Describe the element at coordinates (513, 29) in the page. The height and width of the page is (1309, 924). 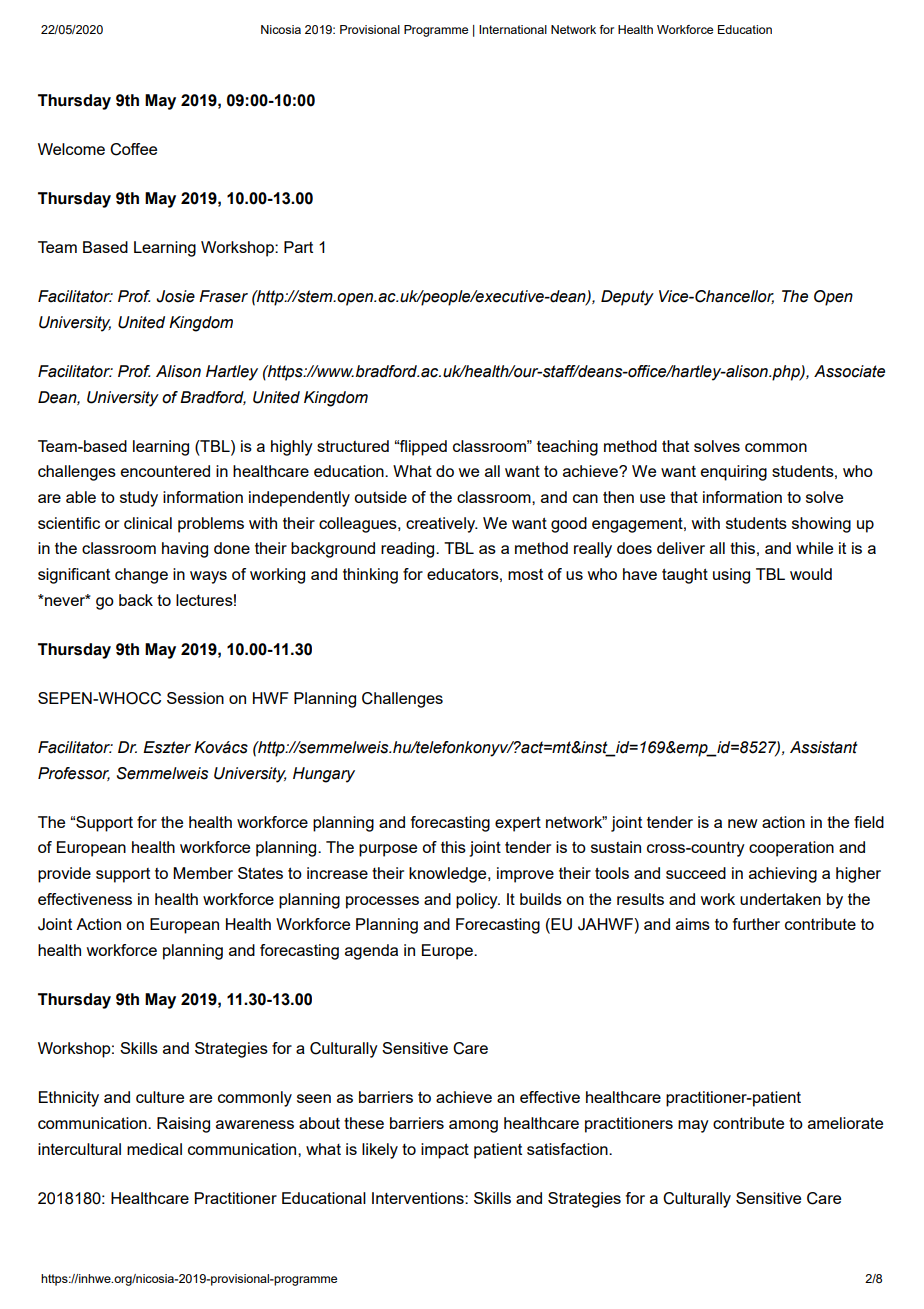
I see `International` at that location.
